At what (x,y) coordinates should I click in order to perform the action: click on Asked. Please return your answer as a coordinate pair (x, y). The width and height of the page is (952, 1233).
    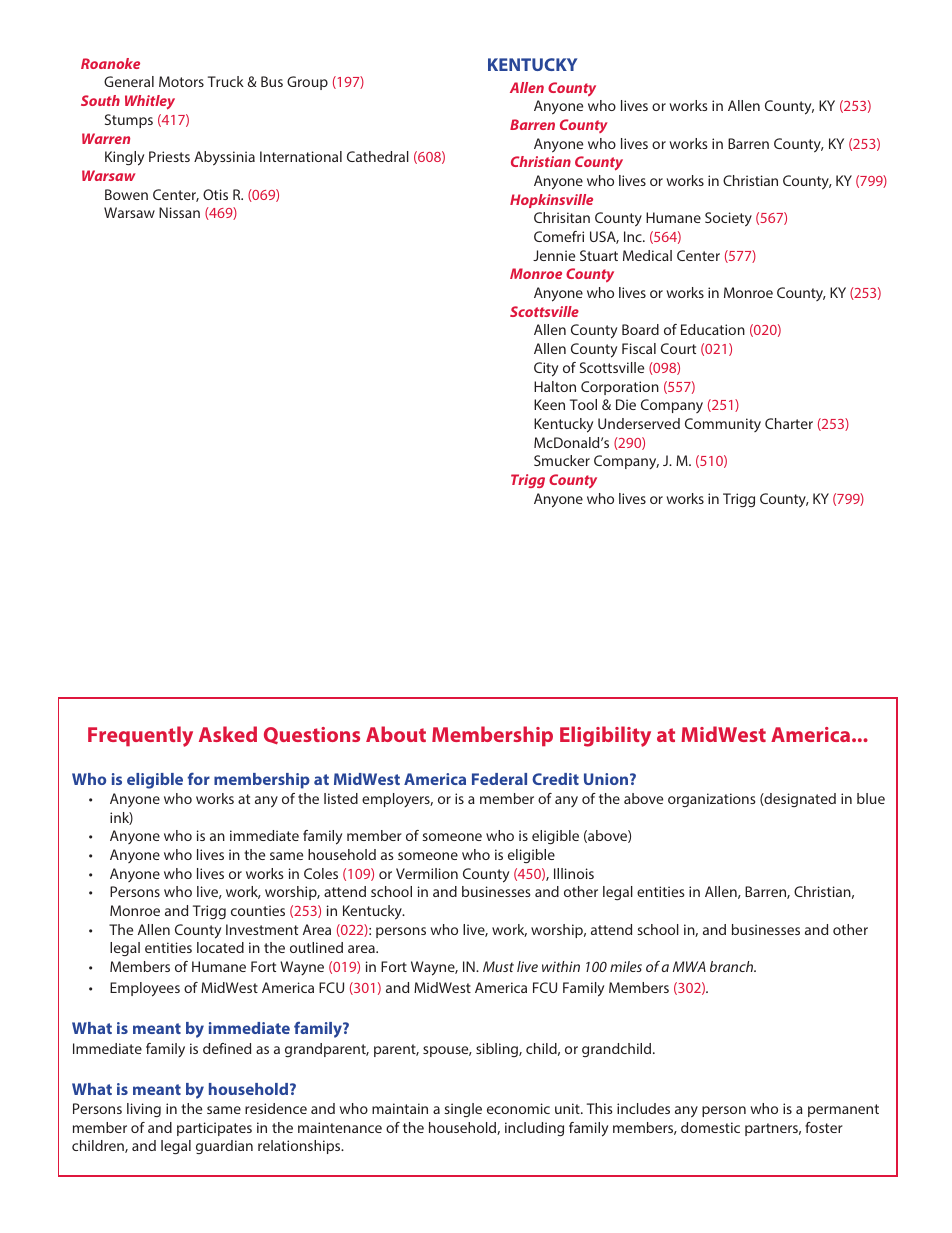
    Looking at the image, I should click on (228, 734).
